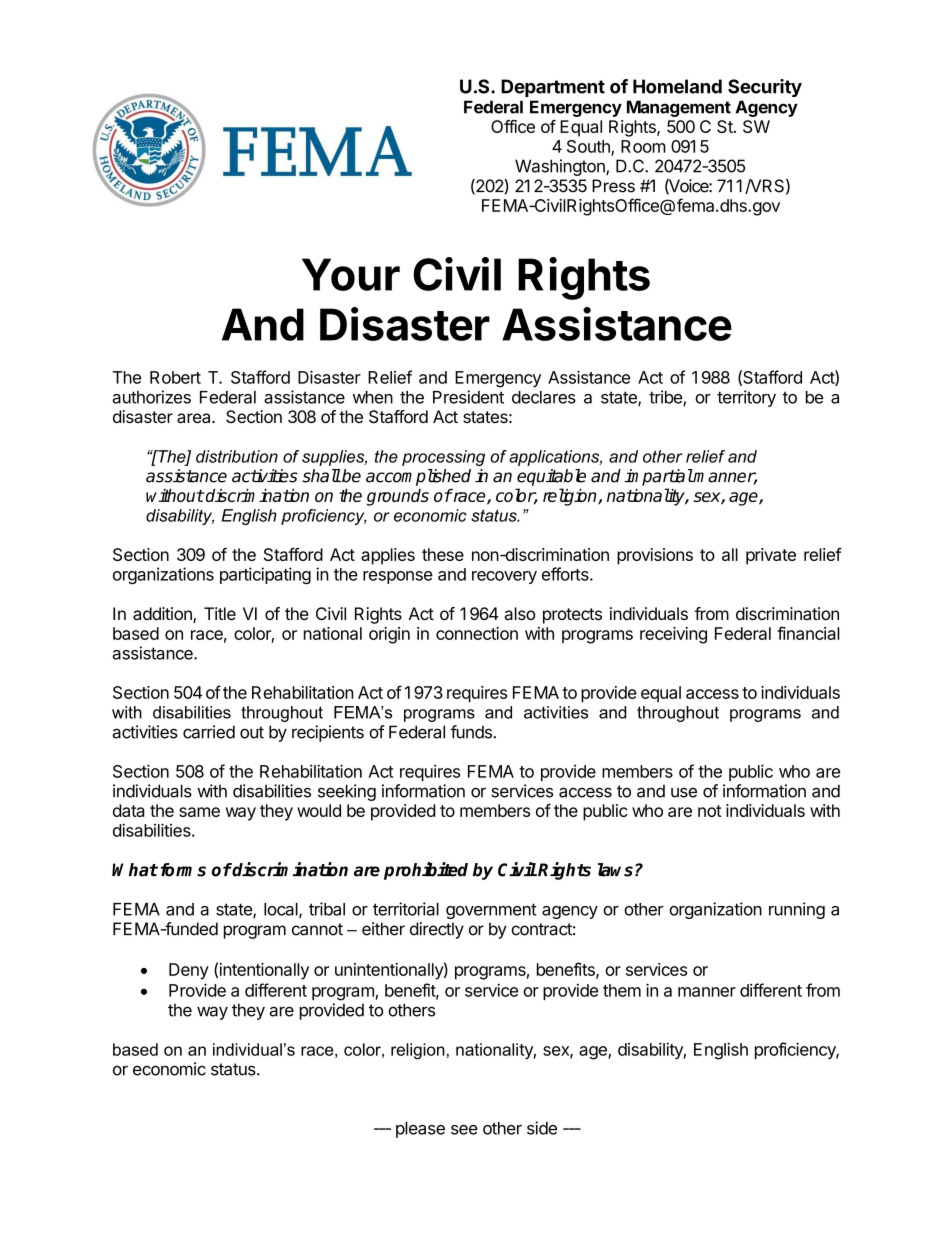 The height and width of the page is (1233, 952). Describe the element at coordinates (746, 398) in the page. I see `territory` at that location.
